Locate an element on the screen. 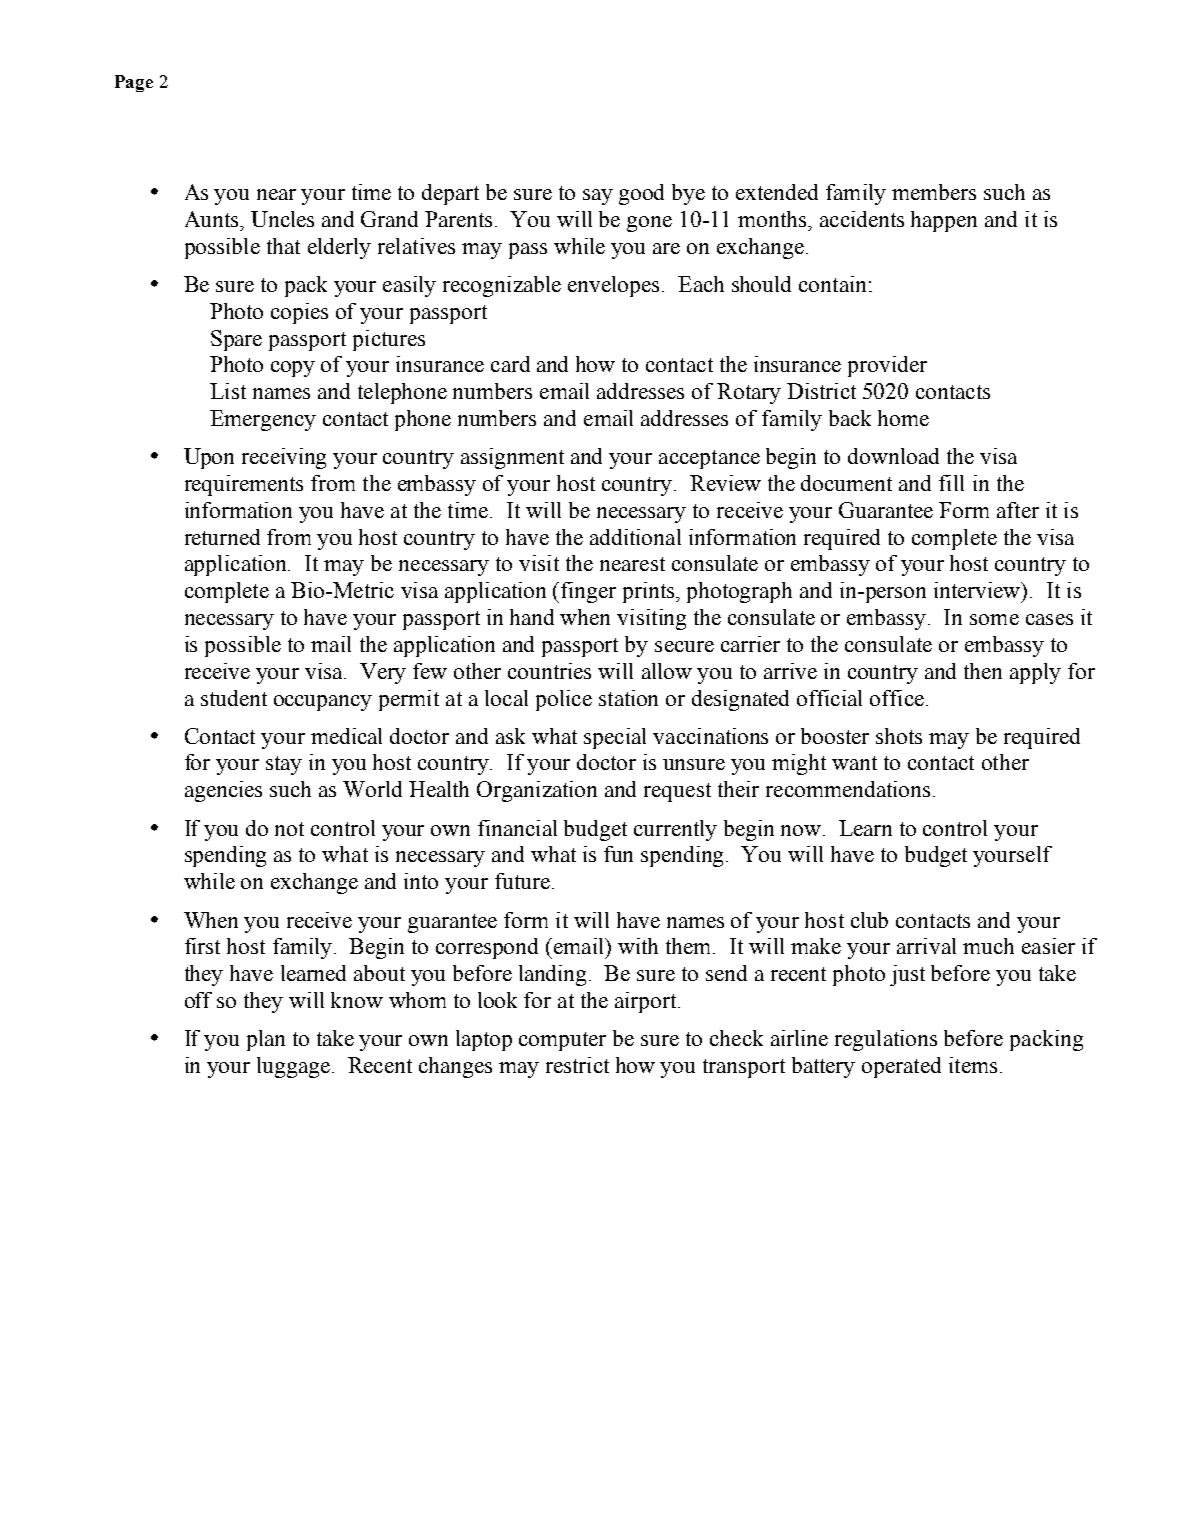 Image resolution: width=1189 pixels, height=1539 pixels. plan is located at coordinates (266, 1040).
